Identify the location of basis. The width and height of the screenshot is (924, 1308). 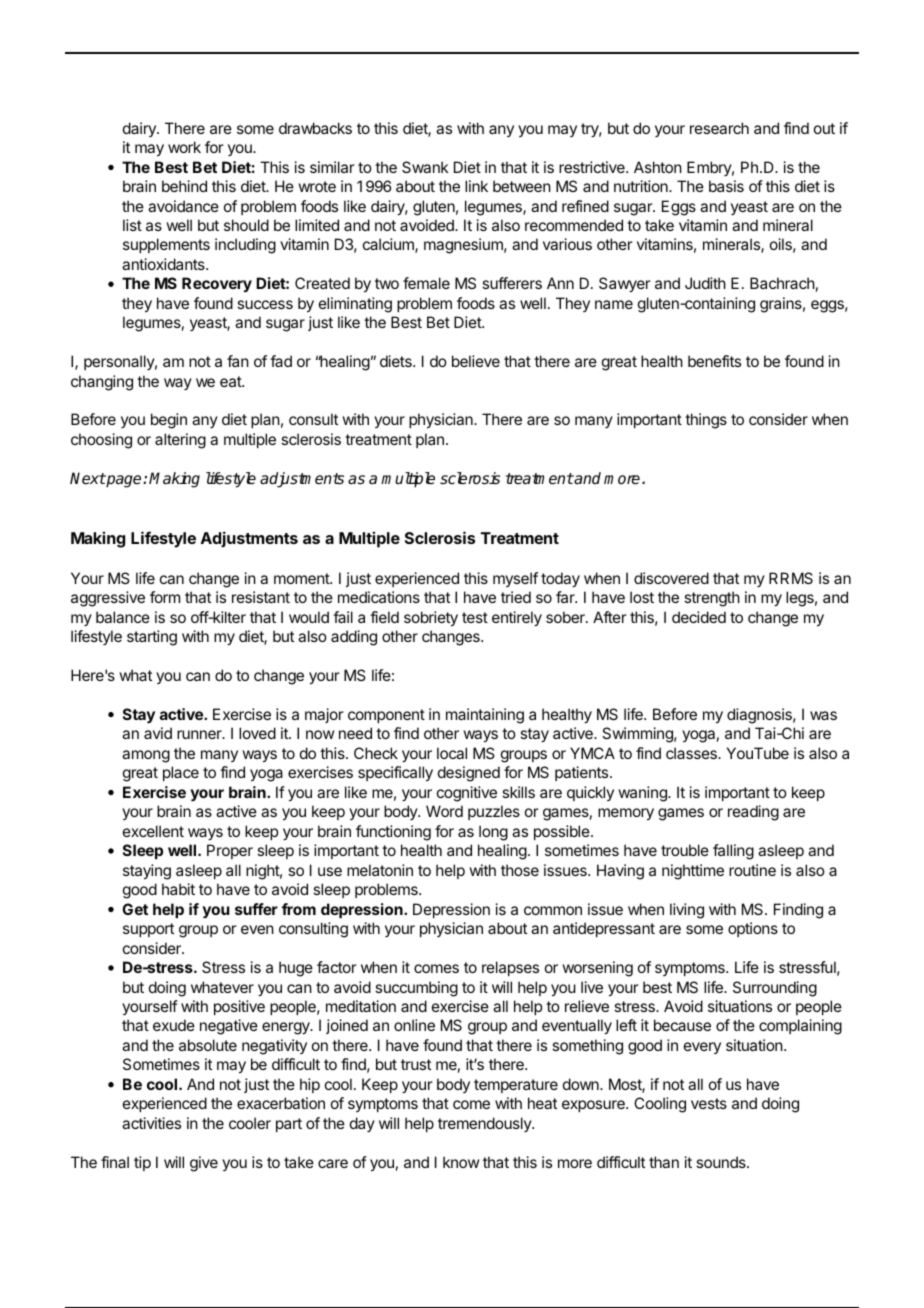
(726, 186).
